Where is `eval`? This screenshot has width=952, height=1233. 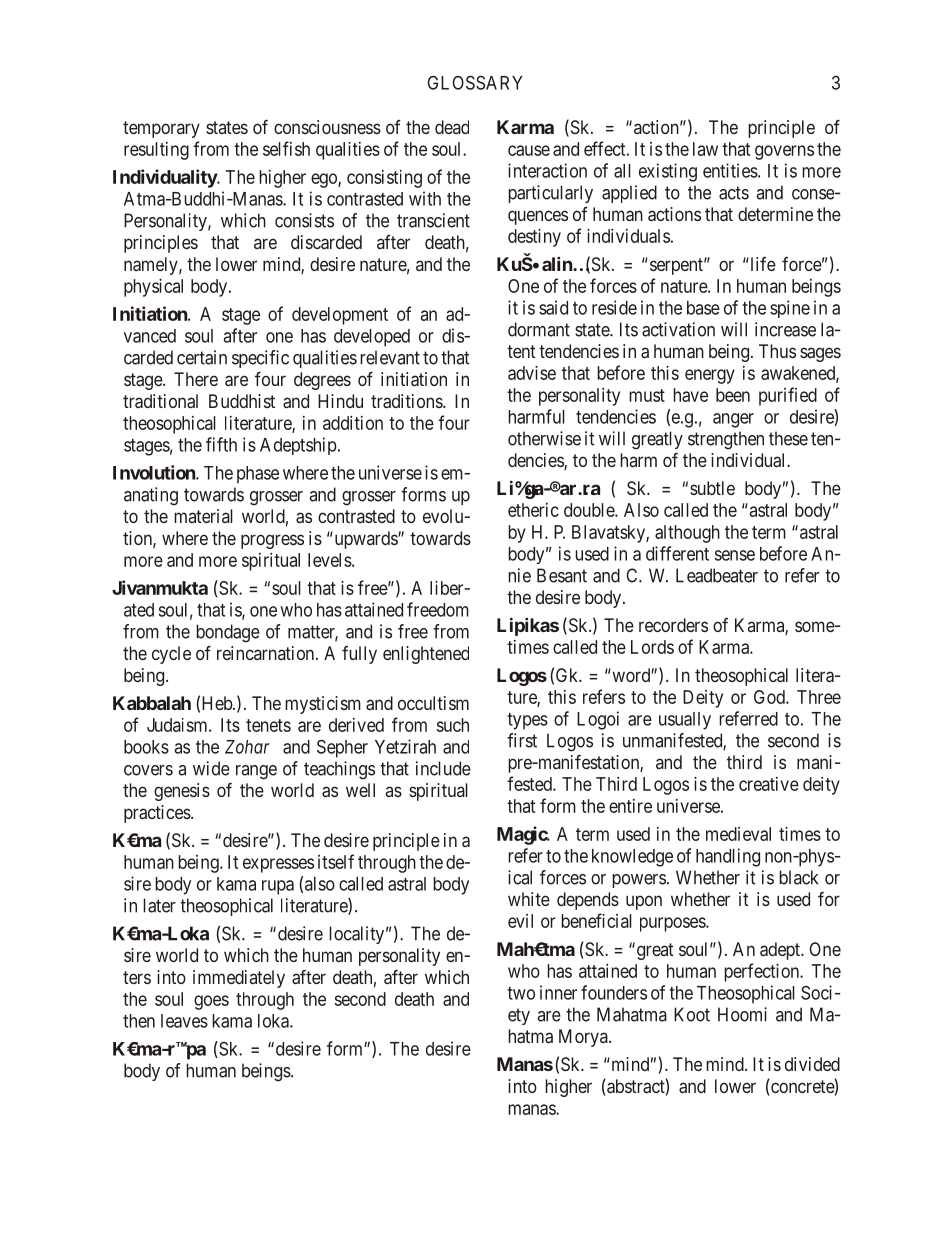
eval is located at coordinates (757, 834).
